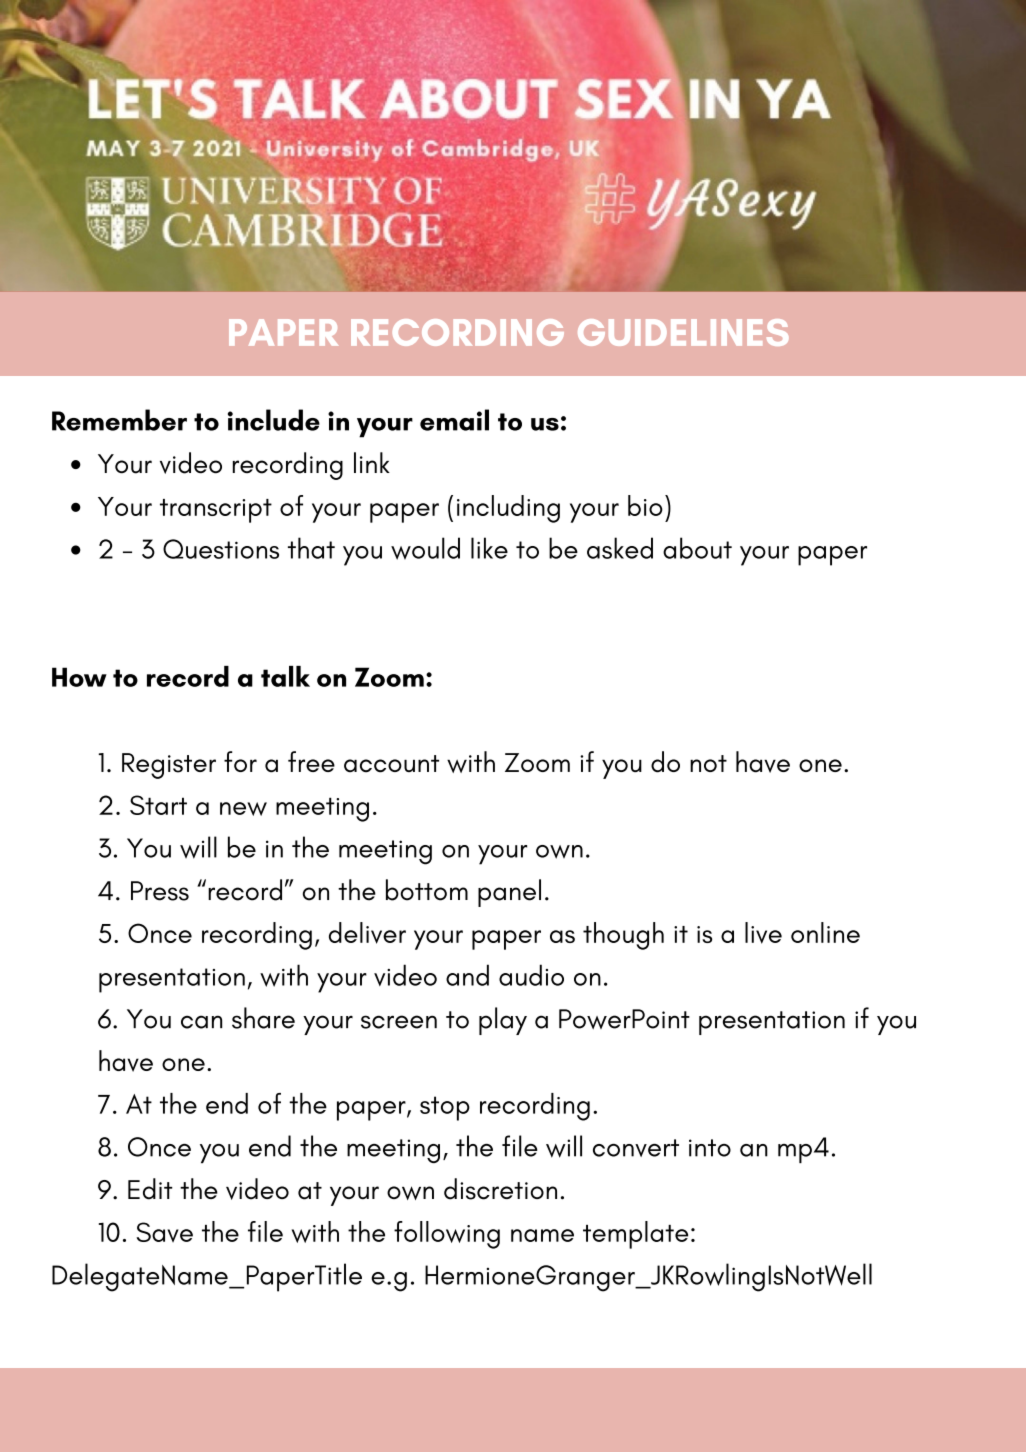 Image resolution: width=1026 pixels, height=1452 pixels. What do you see at coordinates (425, 548) in the document?
I see `would` at bounding box center [425, 548].
